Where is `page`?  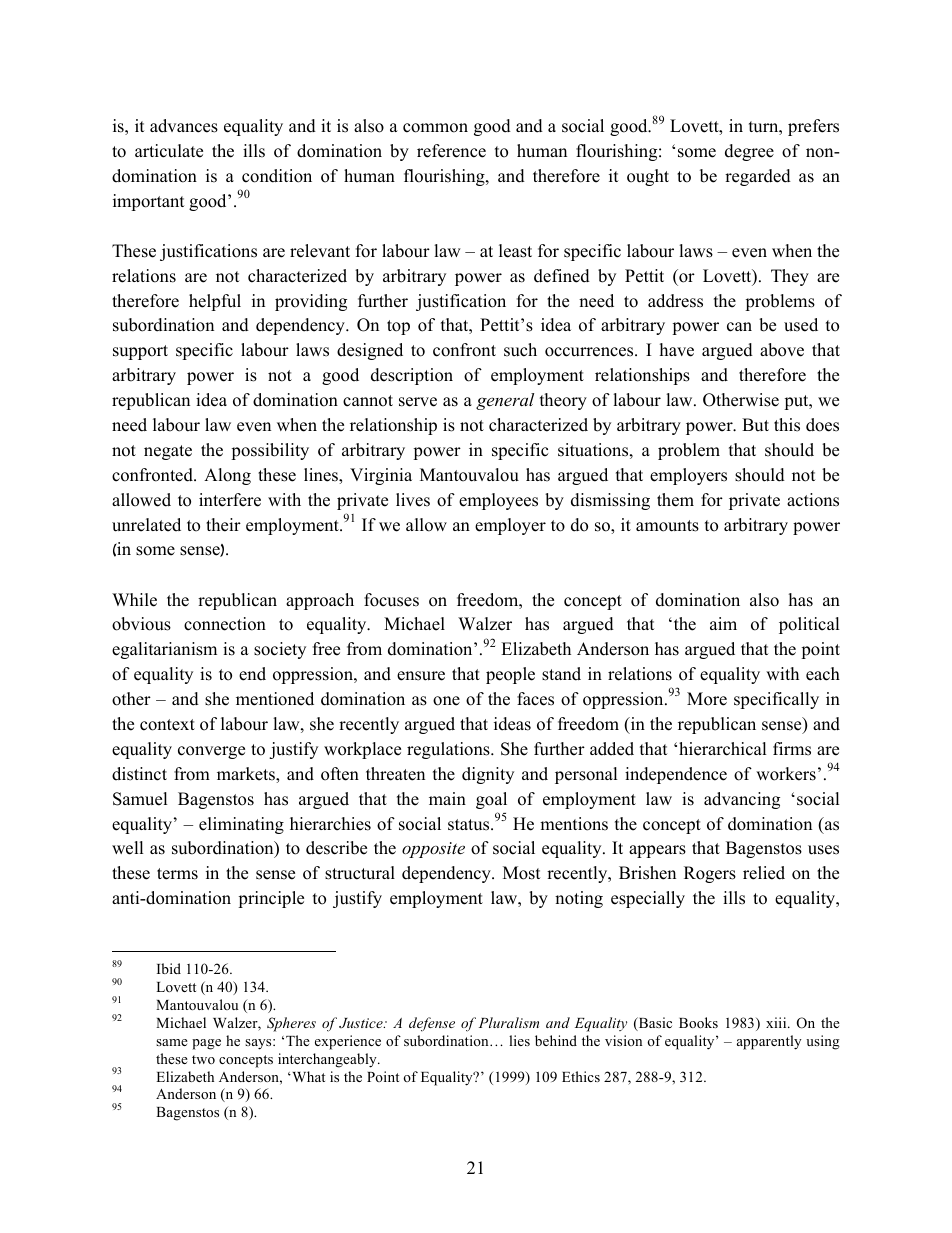 page is located at coordinates (206, 1044).
